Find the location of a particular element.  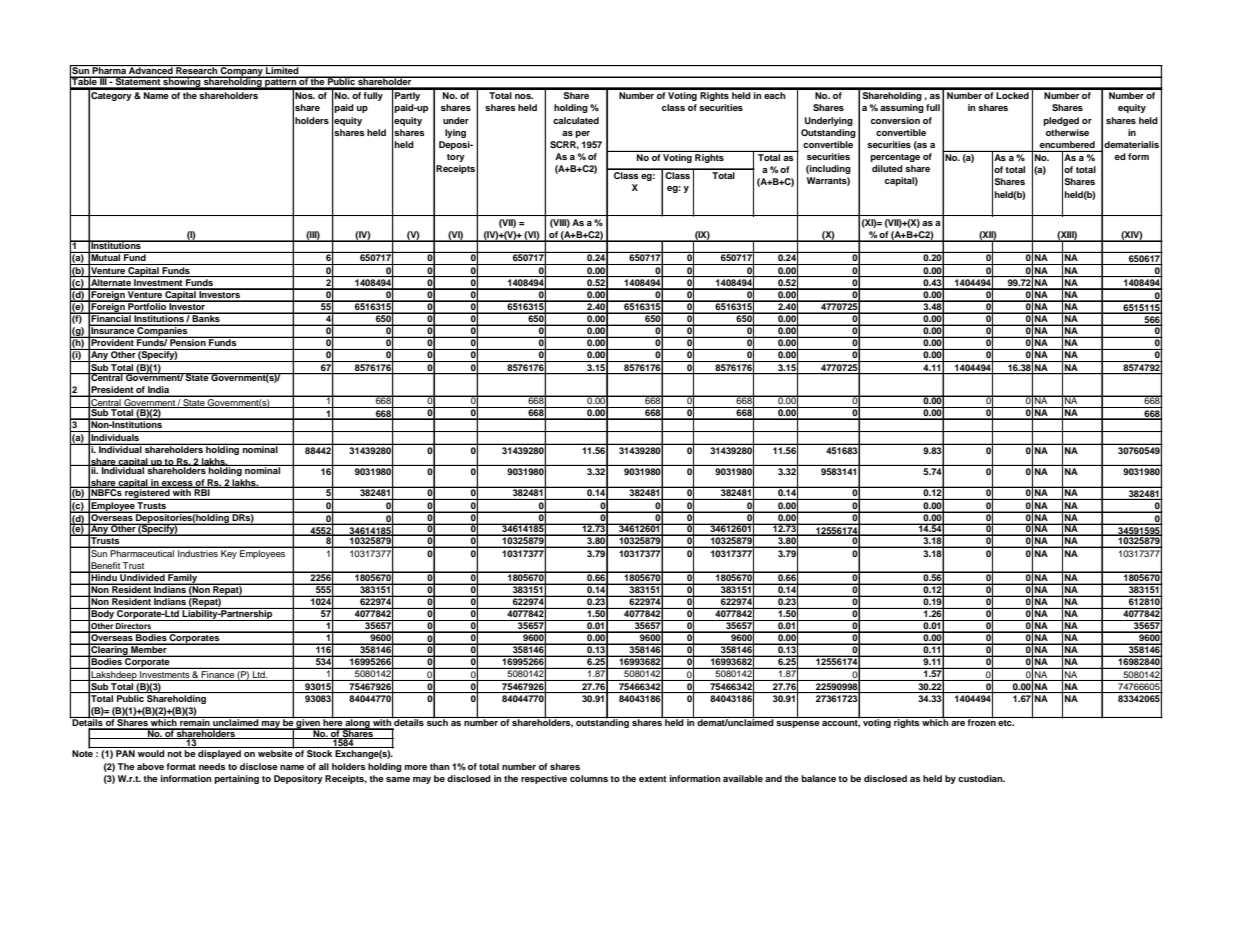

diluted is located at coordinates (887, 168).
